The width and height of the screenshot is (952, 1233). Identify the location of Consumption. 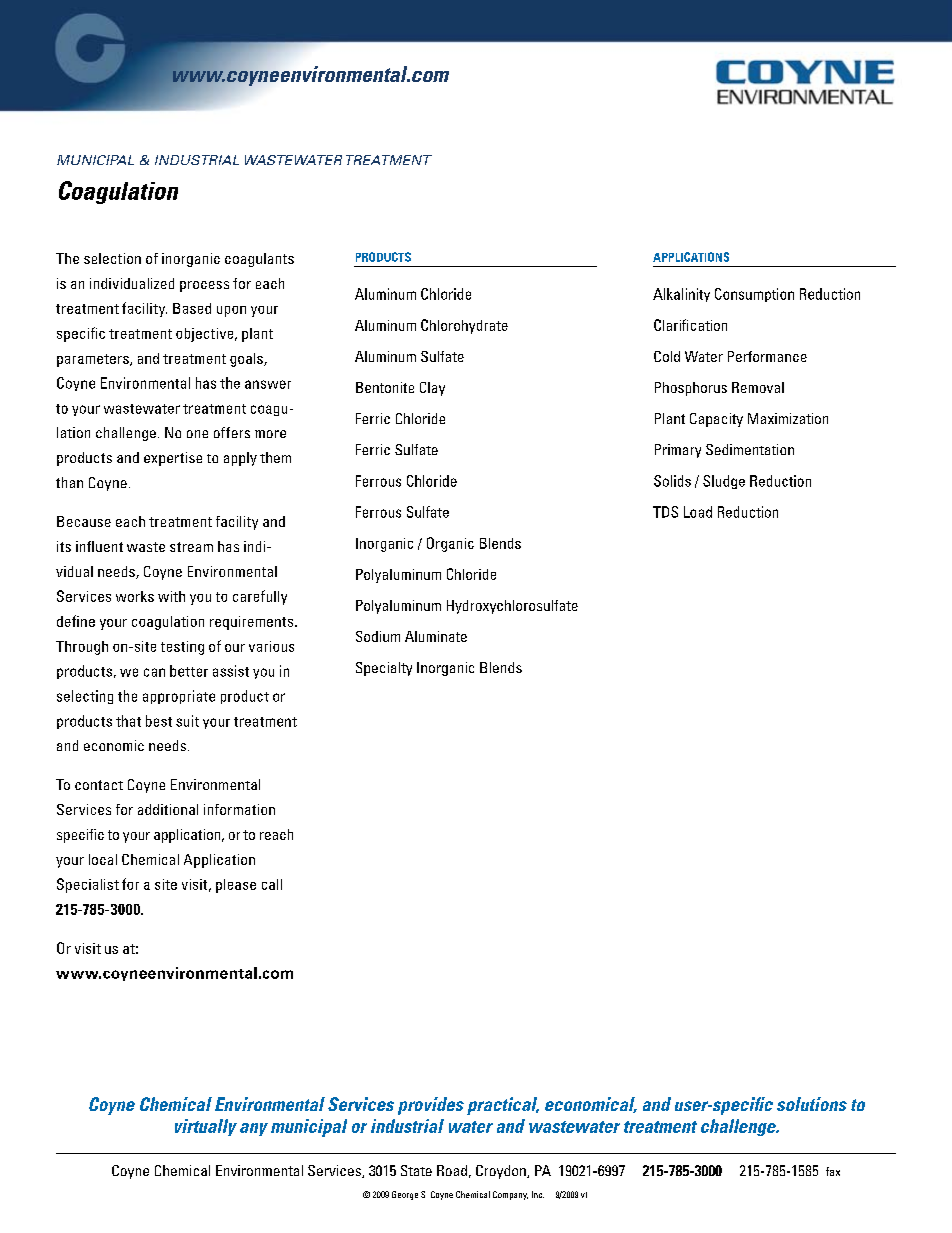
(754, 295).
